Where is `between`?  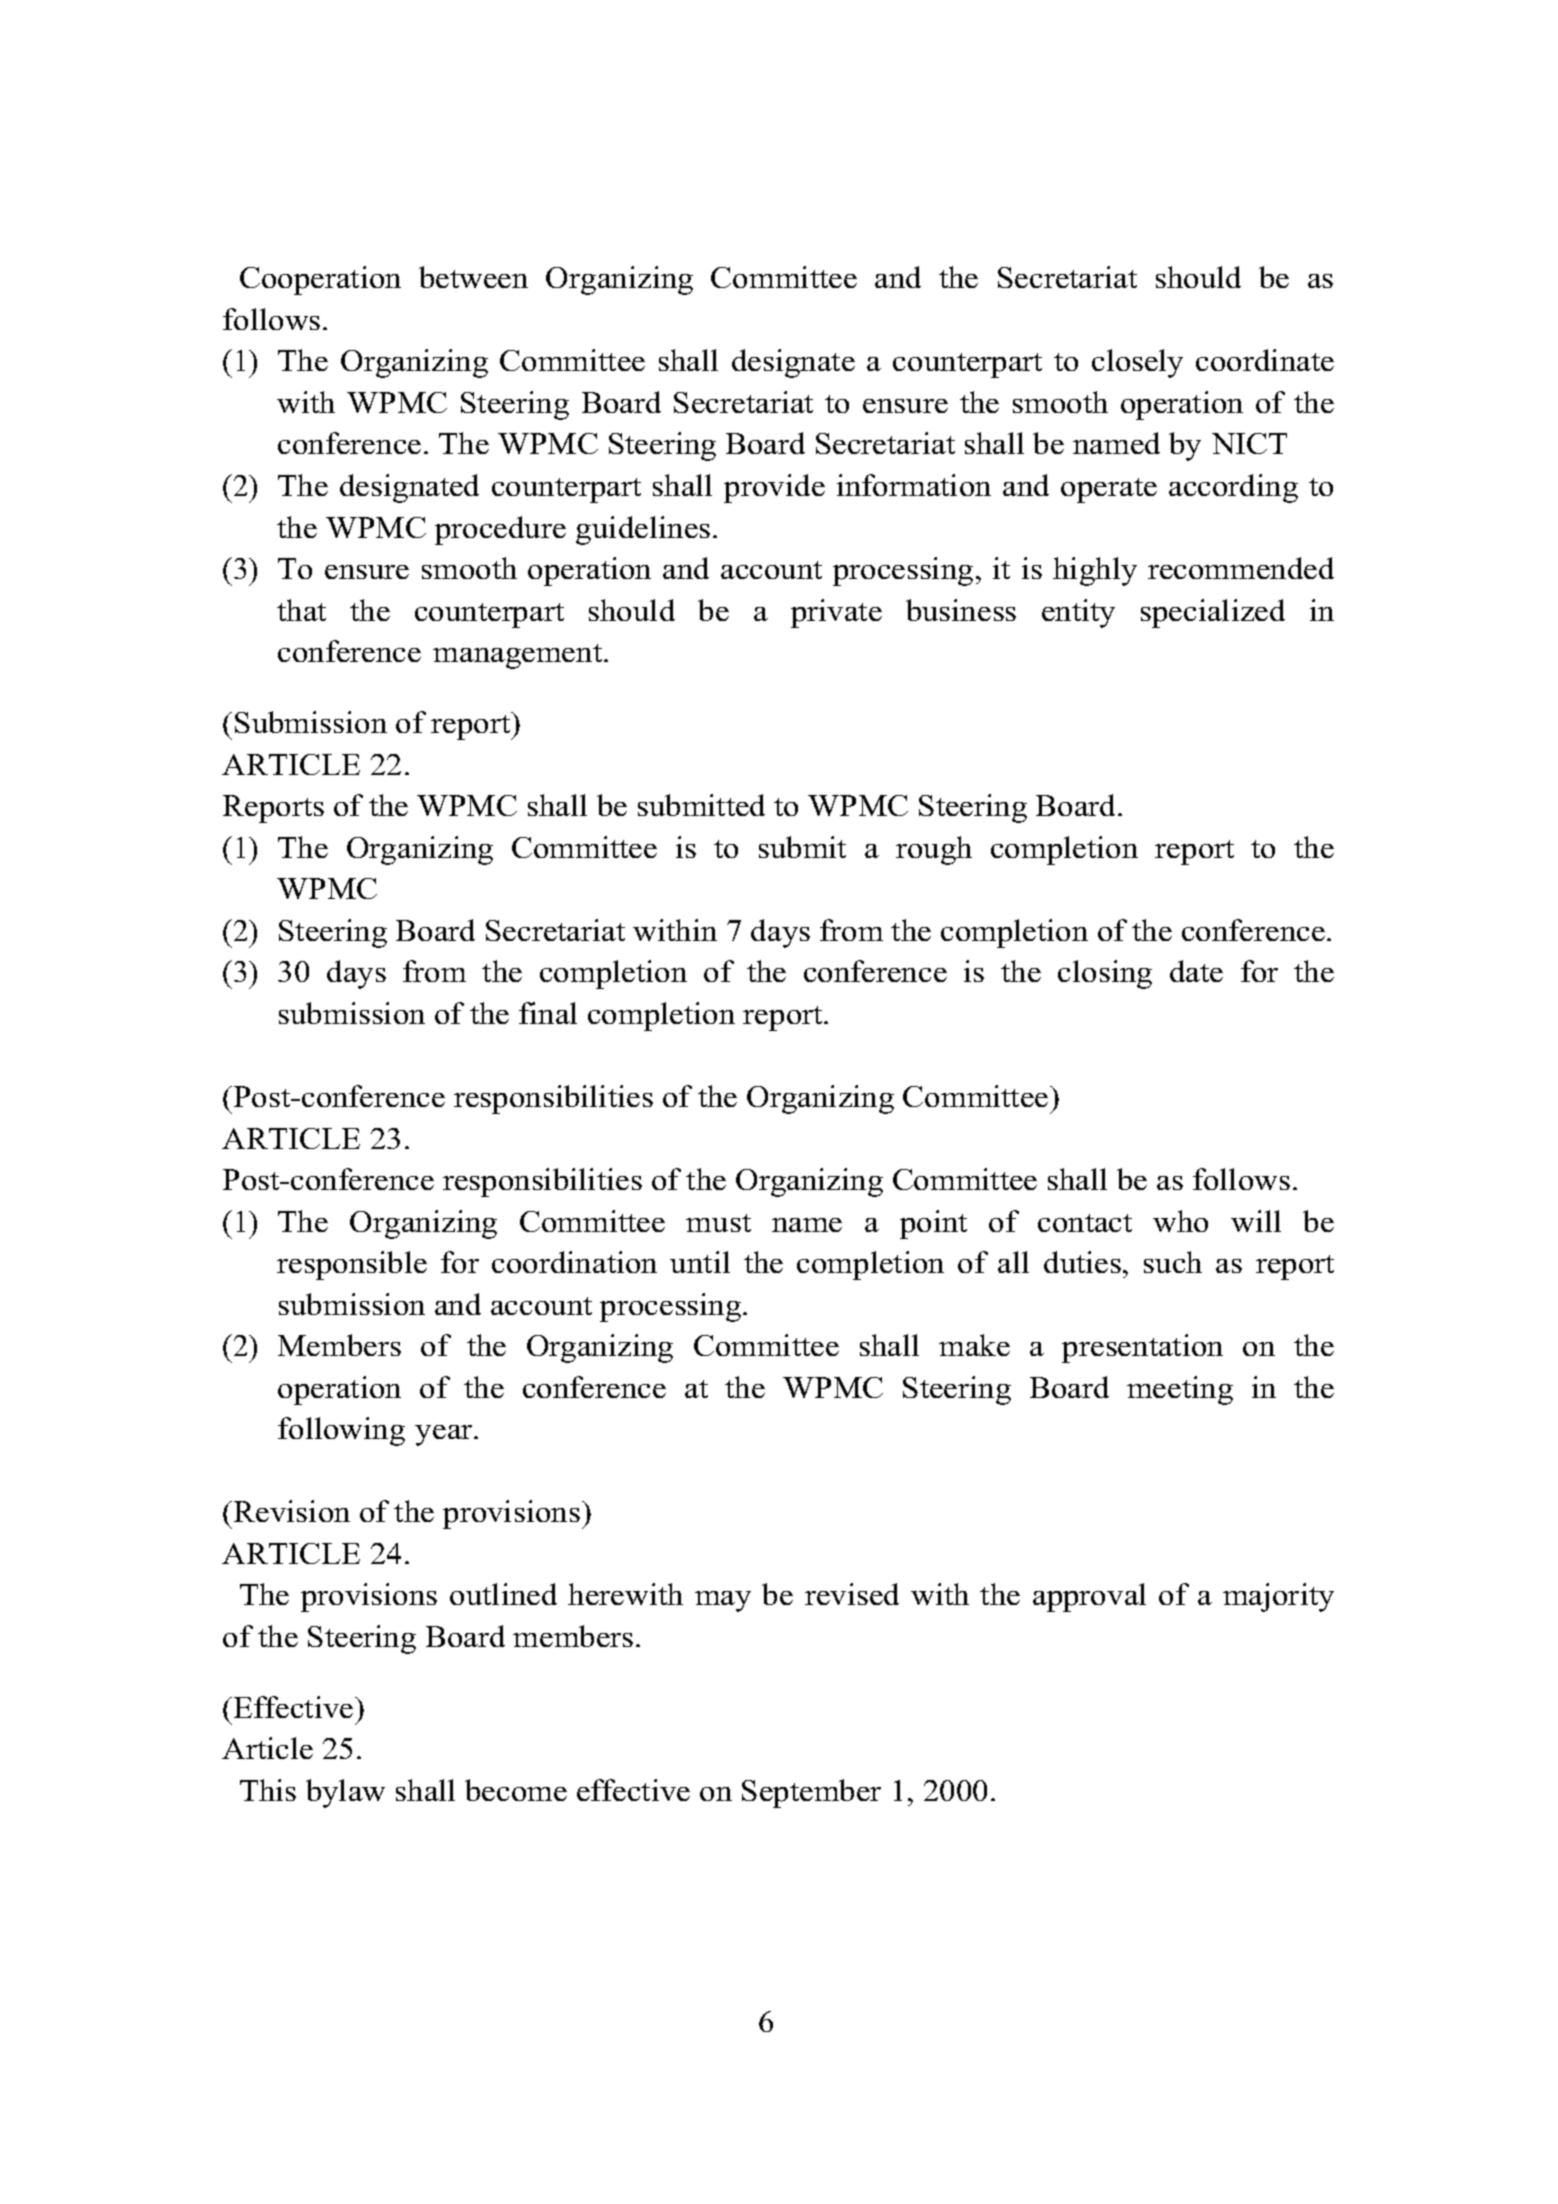 between is located at coordinates (473, 277).
